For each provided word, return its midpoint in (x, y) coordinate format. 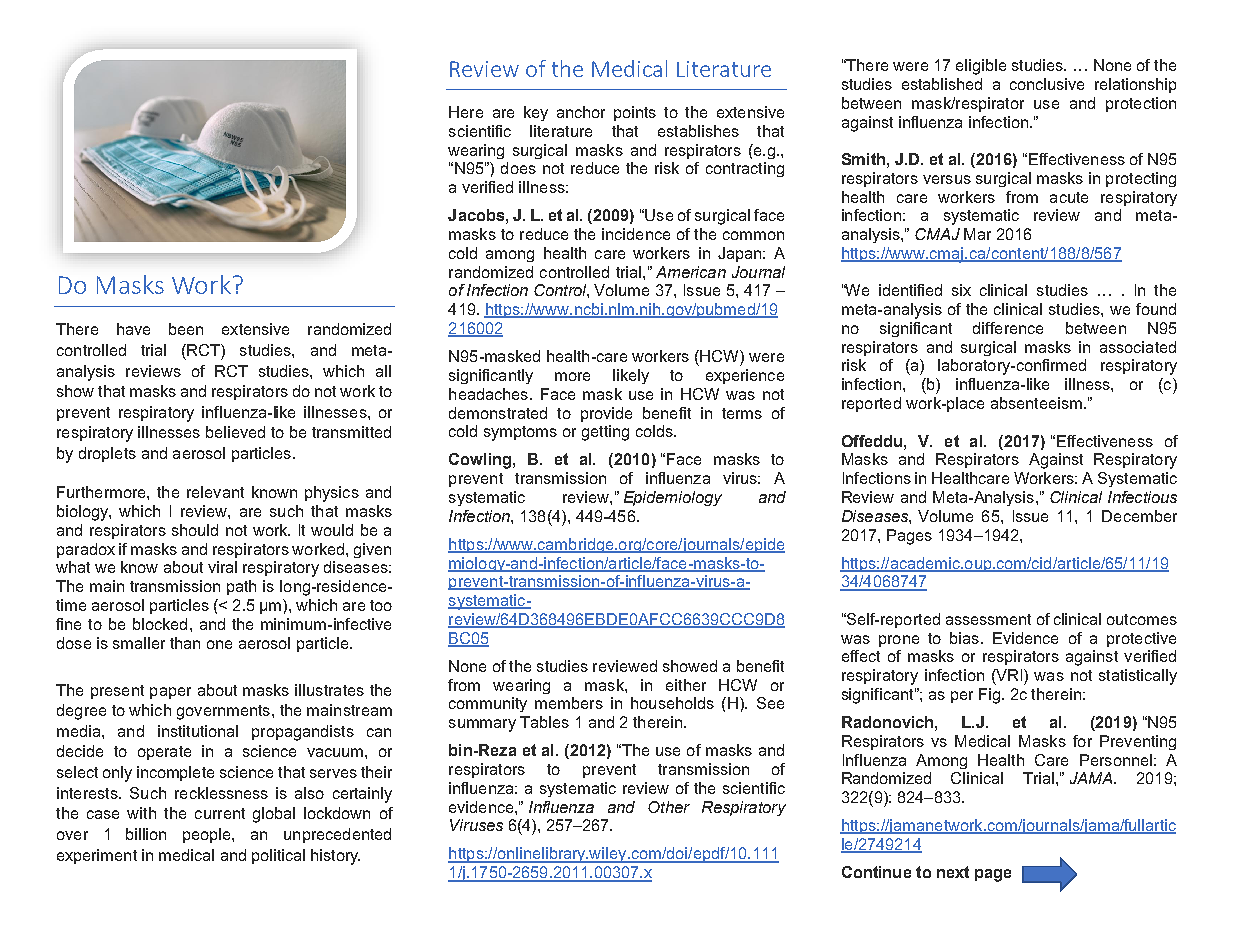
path (241, 587)
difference (1008, 328)
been (186, 329)
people (208, 835)
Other (669, 807)
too (381, 605)
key (536, 113)
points (635, 113)
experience (745, 376)
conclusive (1047, 84)
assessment (988, 619)
